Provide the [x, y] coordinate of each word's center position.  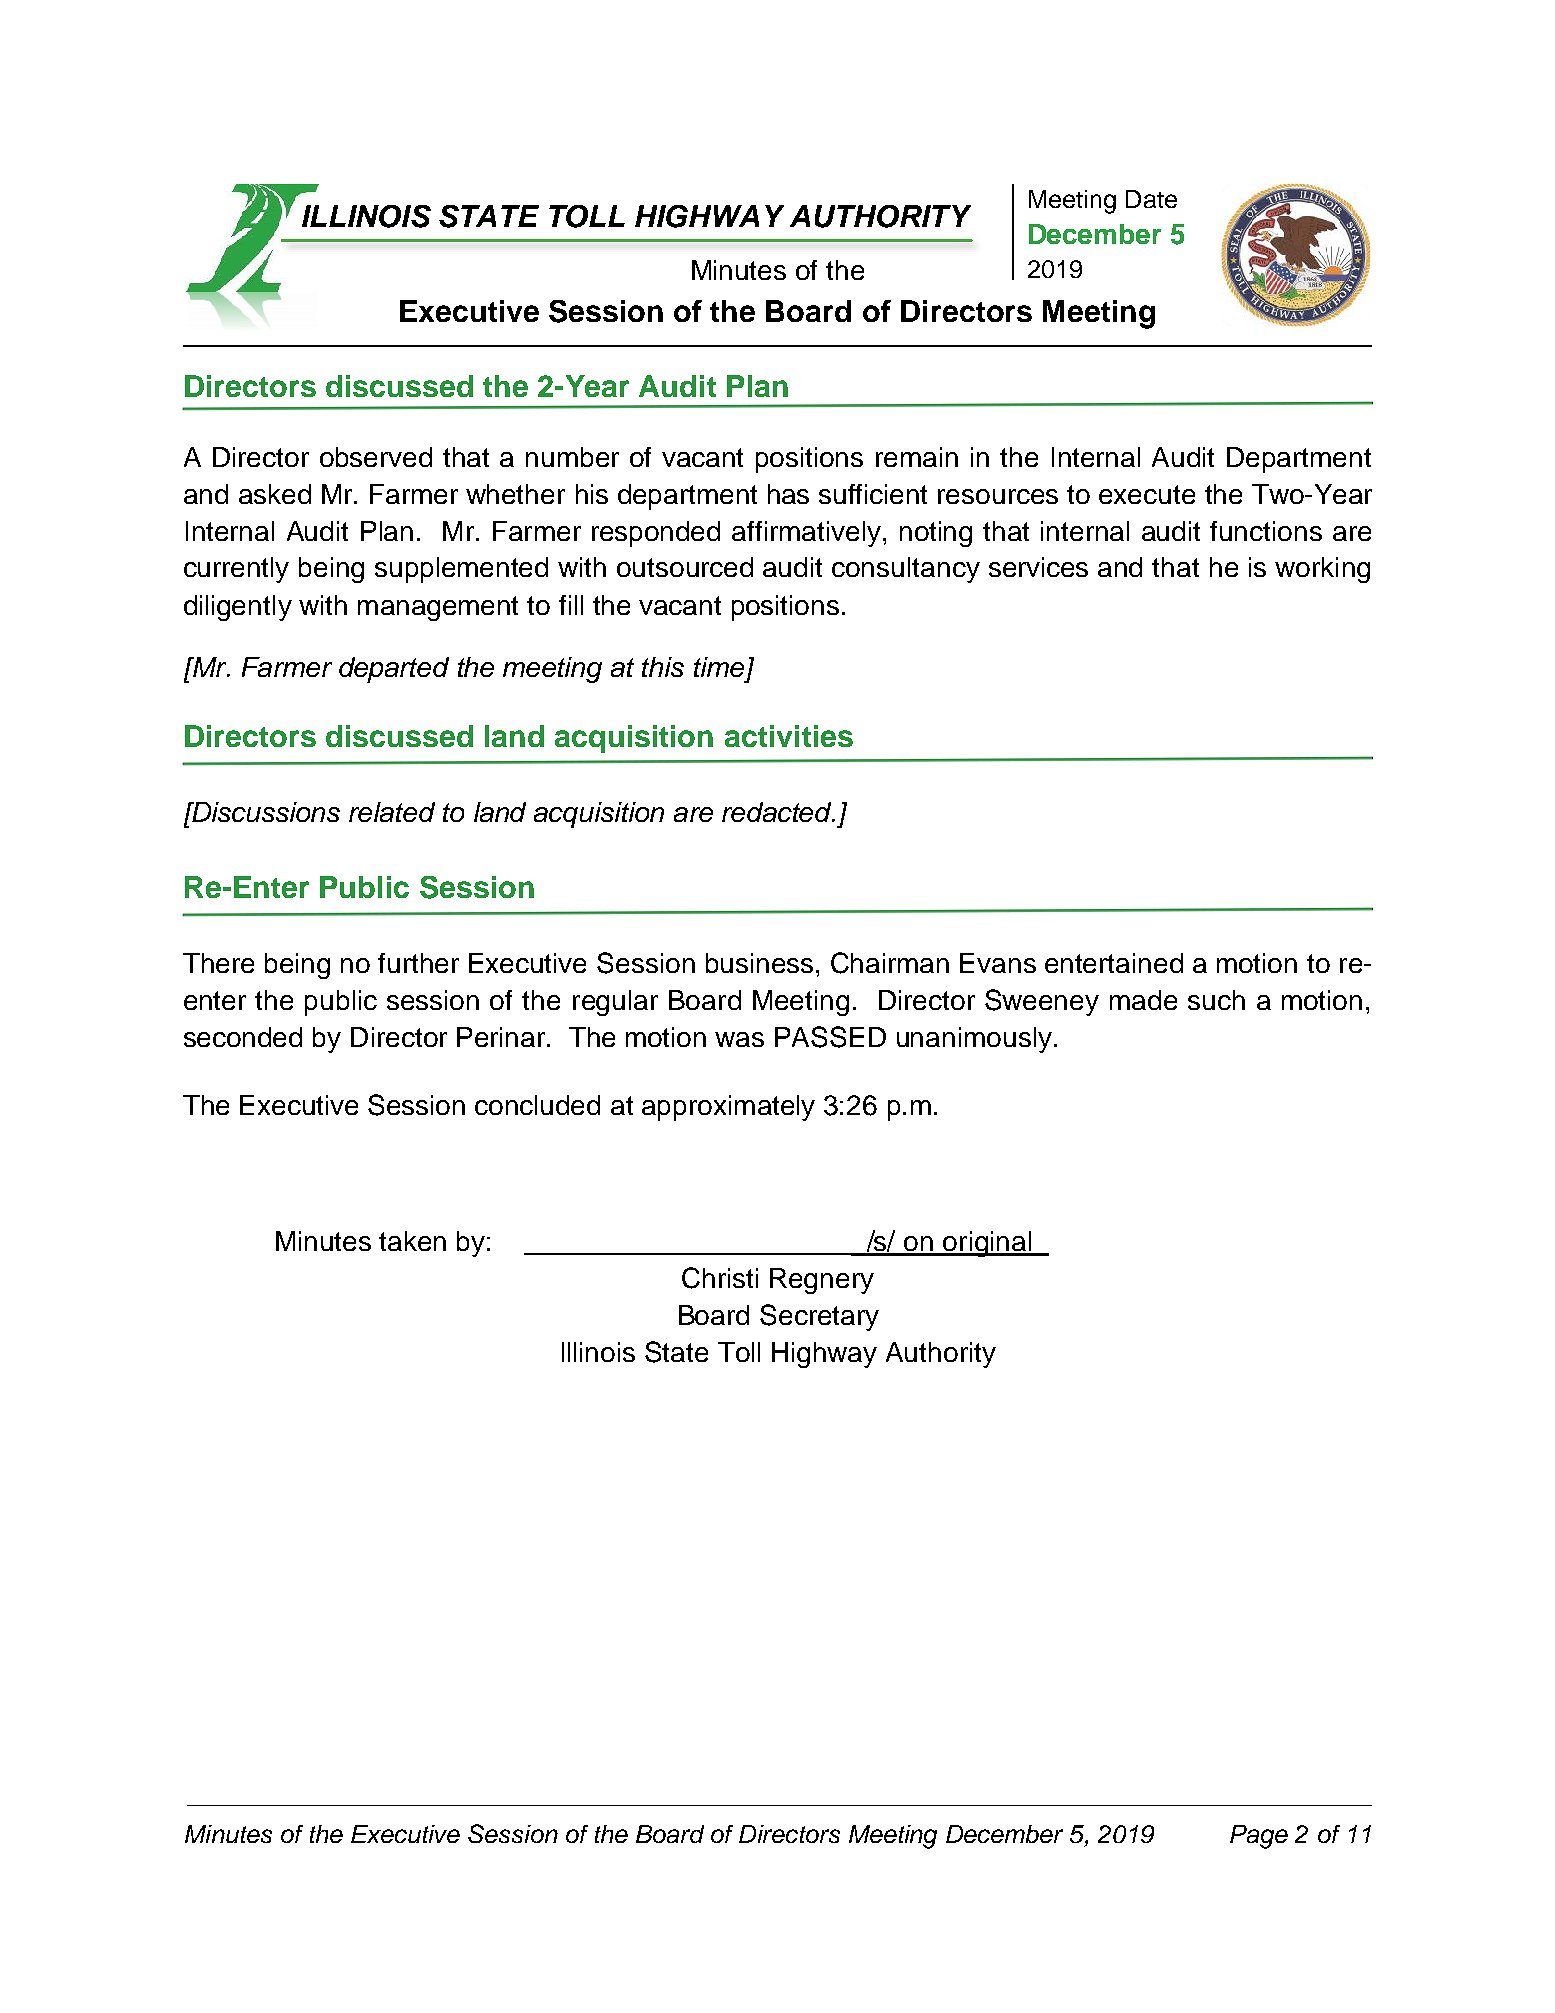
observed [376, 457]
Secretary [819, 1317]
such [1216, 1000]
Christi [720, 1278]
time [719, 667]
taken [412, 1241]
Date [1151, 199]
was [739, 1039]
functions [1266, 531]
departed [394, 670]
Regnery [822, 1281]
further [418, 963]
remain [917, 457]
